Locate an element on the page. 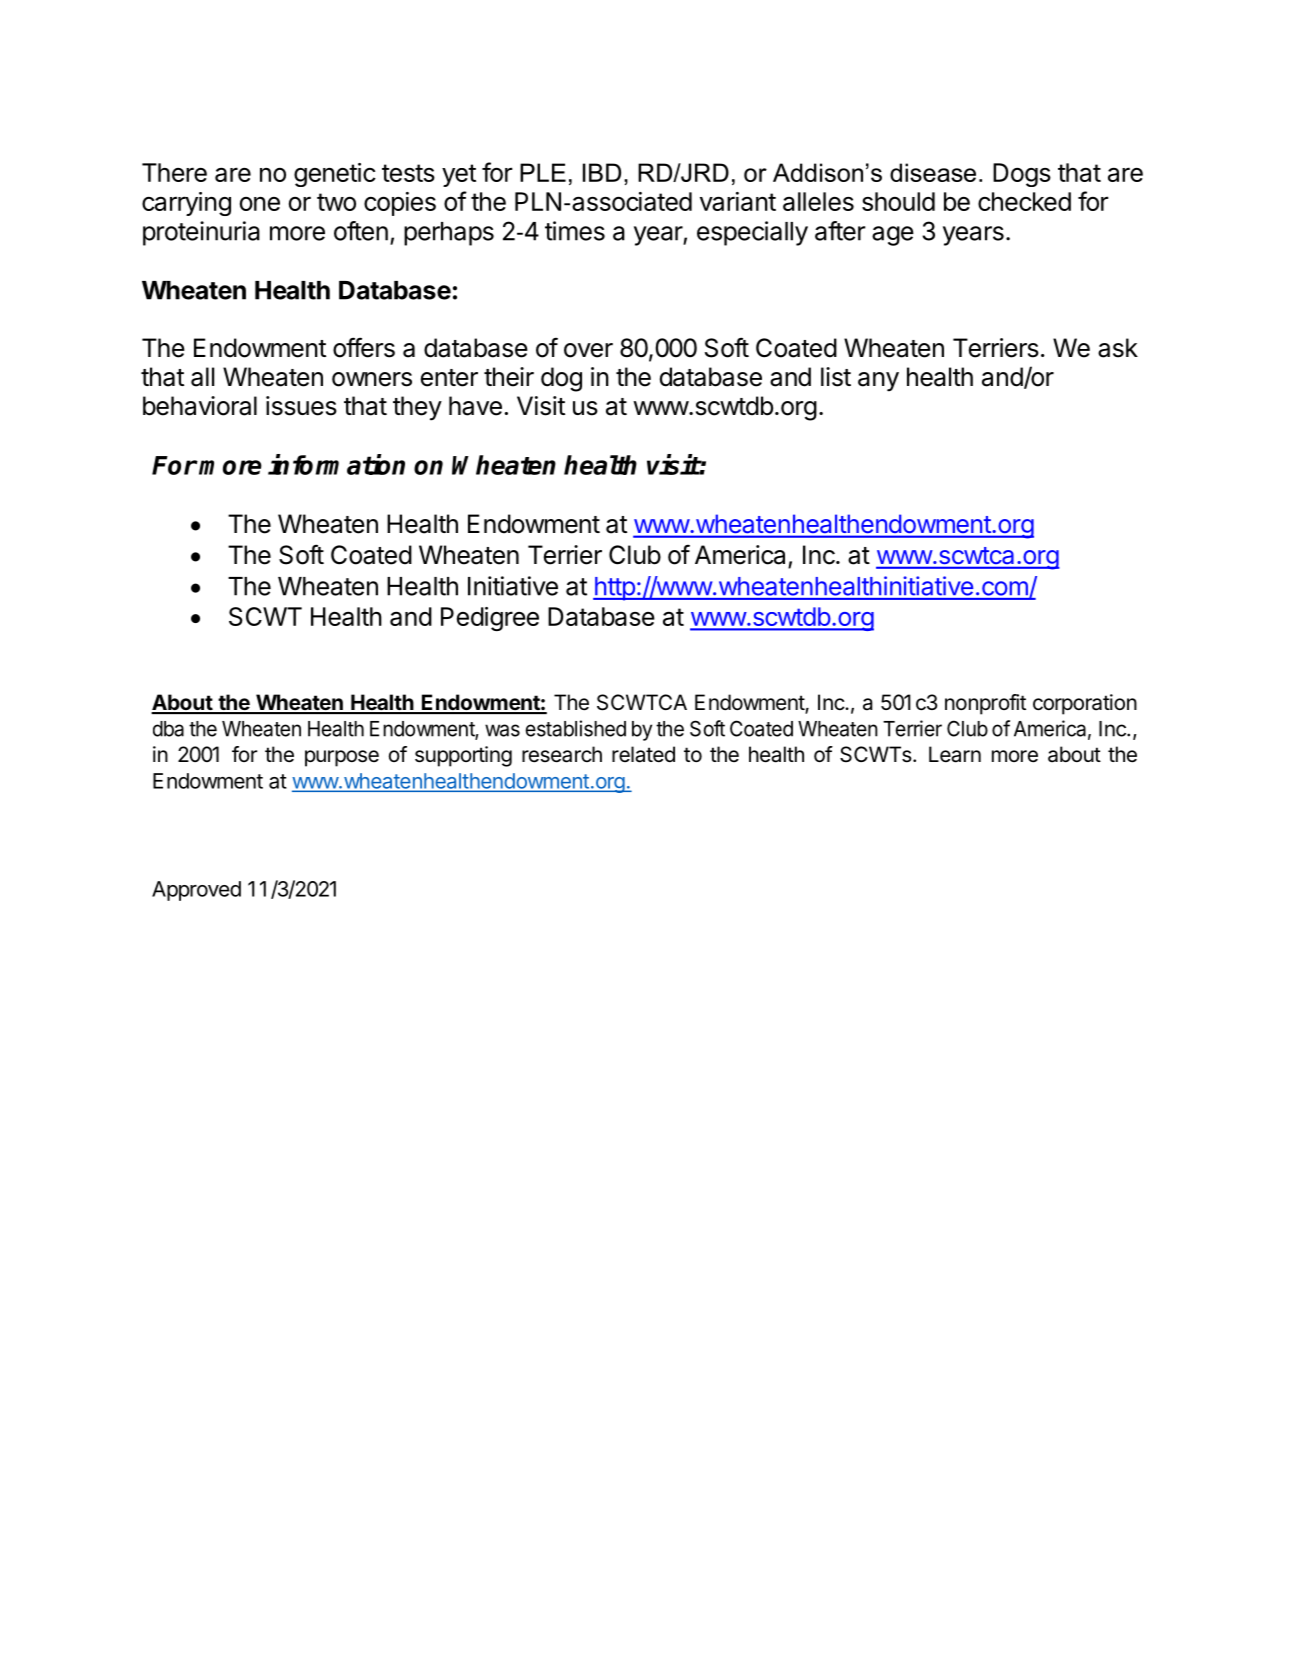 This image has width=1289, height=1668. checked is located at coordinates (1024, 201).
